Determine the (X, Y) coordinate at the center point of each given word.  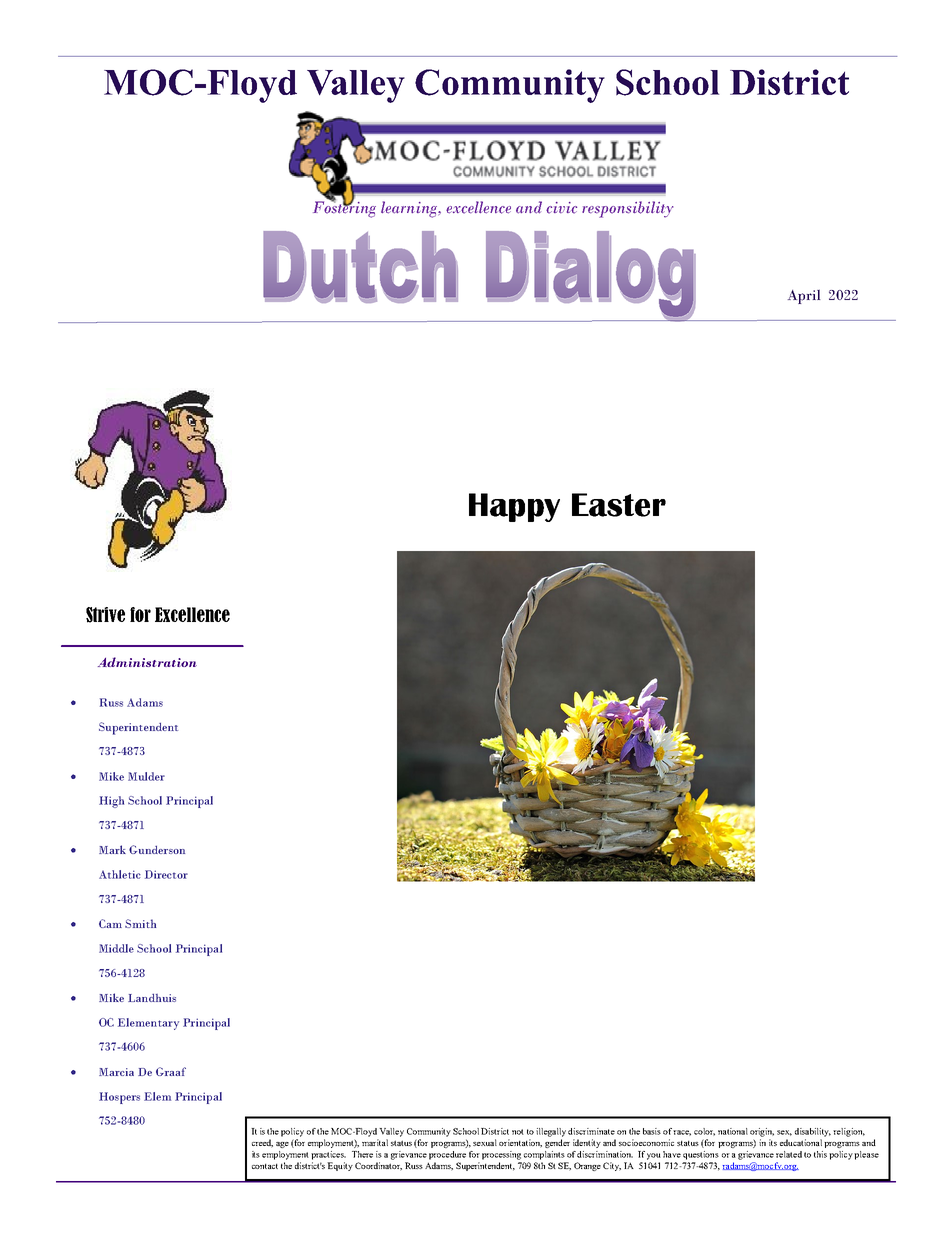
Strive (105, 615)
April (804, 297)
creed (262, 1143)
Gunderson (157, 849)
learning (410, 209)
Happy (514, 507)
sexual (485, 1142)
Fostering (344, 208)
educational (801, 1142)
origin (762, 1132)
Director (166, 874)
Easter (619, 505)
